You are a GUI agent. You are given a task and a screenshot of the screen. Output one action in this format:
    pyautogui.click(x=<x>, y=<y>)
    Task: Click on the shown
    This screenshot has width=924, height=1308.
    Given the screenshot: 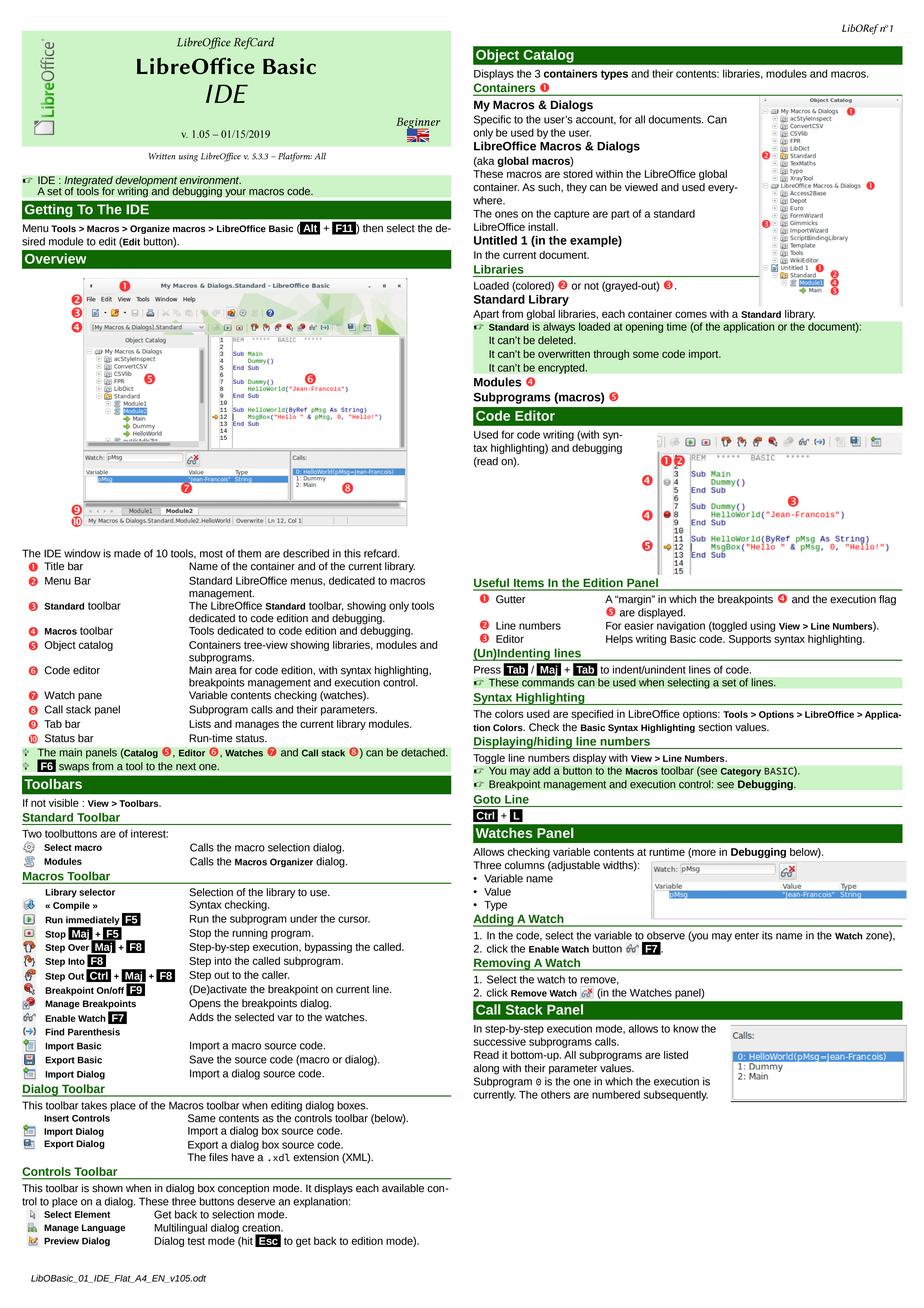 What is the action you would take?
    pyautogui.click(x=107, y=1188)
